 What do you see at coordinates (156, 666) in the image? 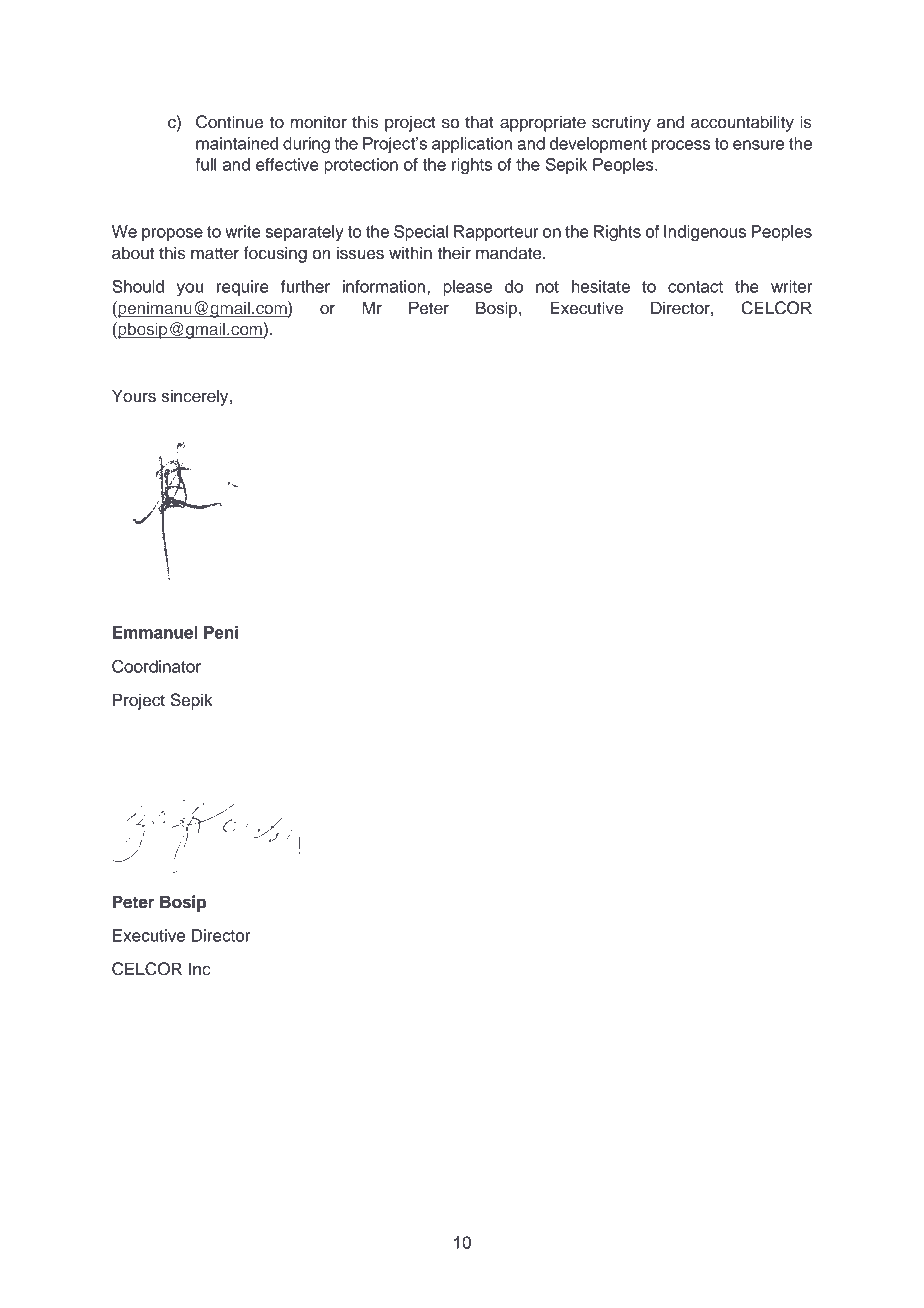
I see `Coordinator` at bounding box center [156, 666].
